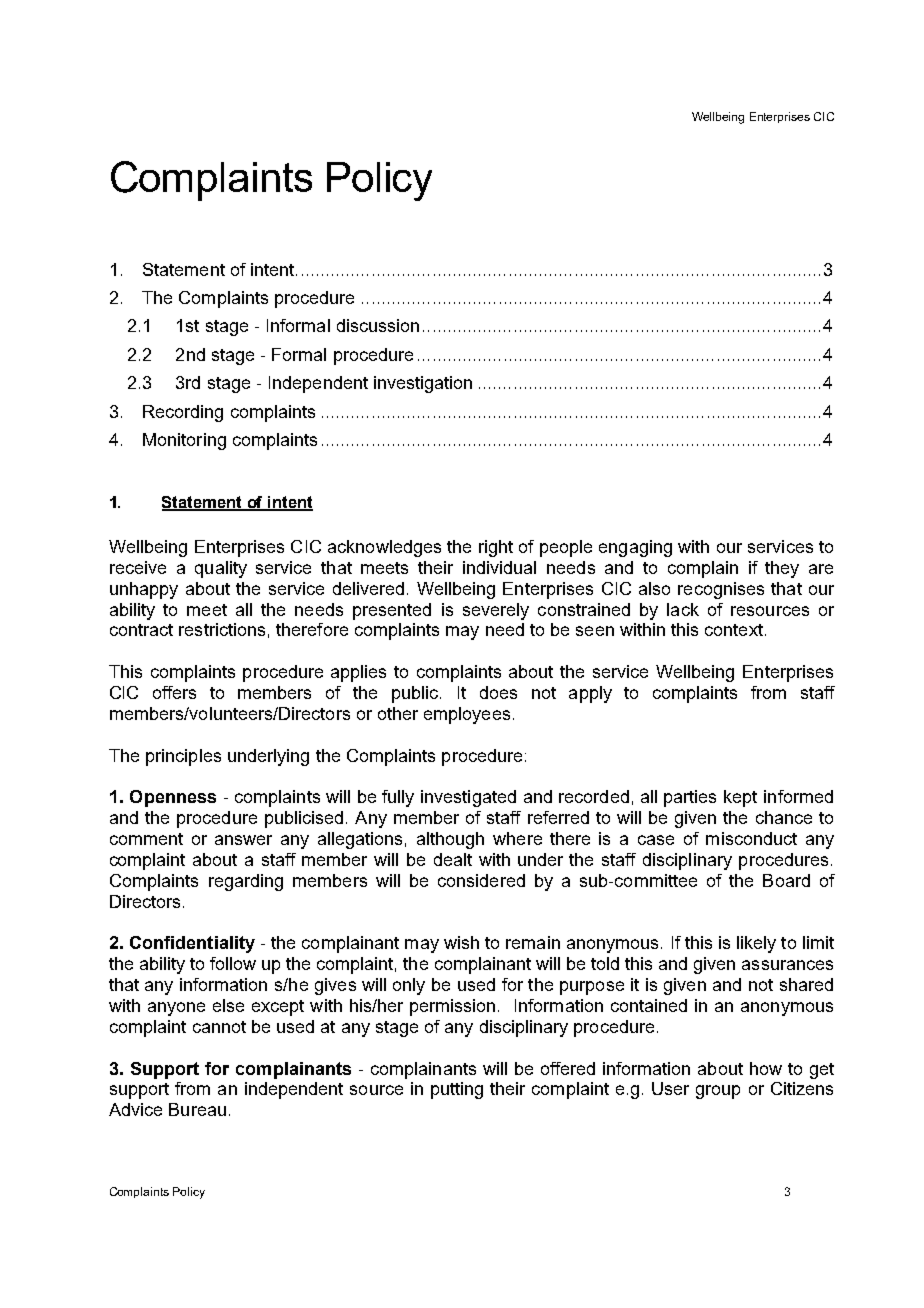 This image has width=924, height=1308. Describe the element at coordinates (174, 692) in the image. I see `offers` at that location.
